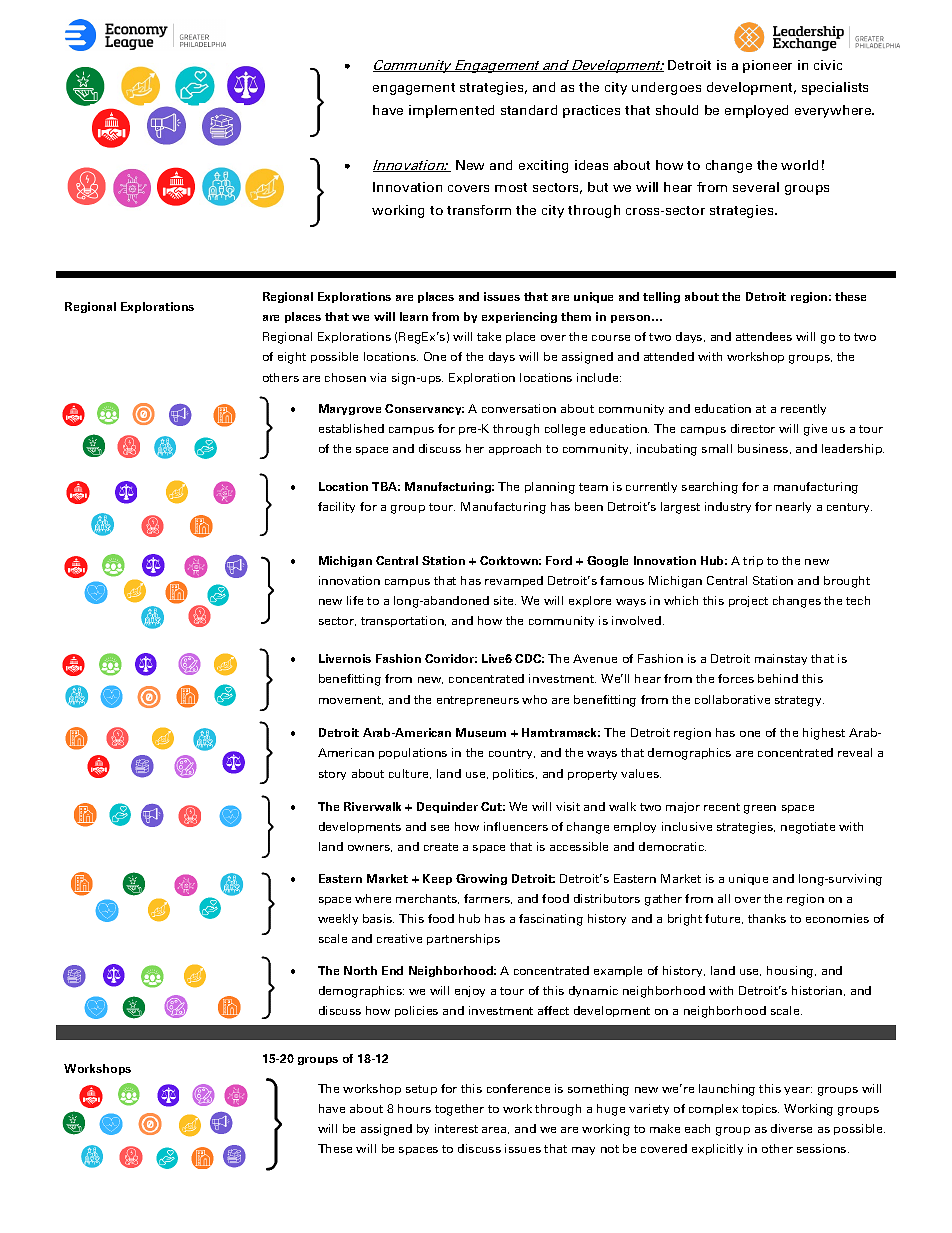  What do you see at coordinates (583, 1151) in the image?
I see `may` at bounding box center [583, 1151].
